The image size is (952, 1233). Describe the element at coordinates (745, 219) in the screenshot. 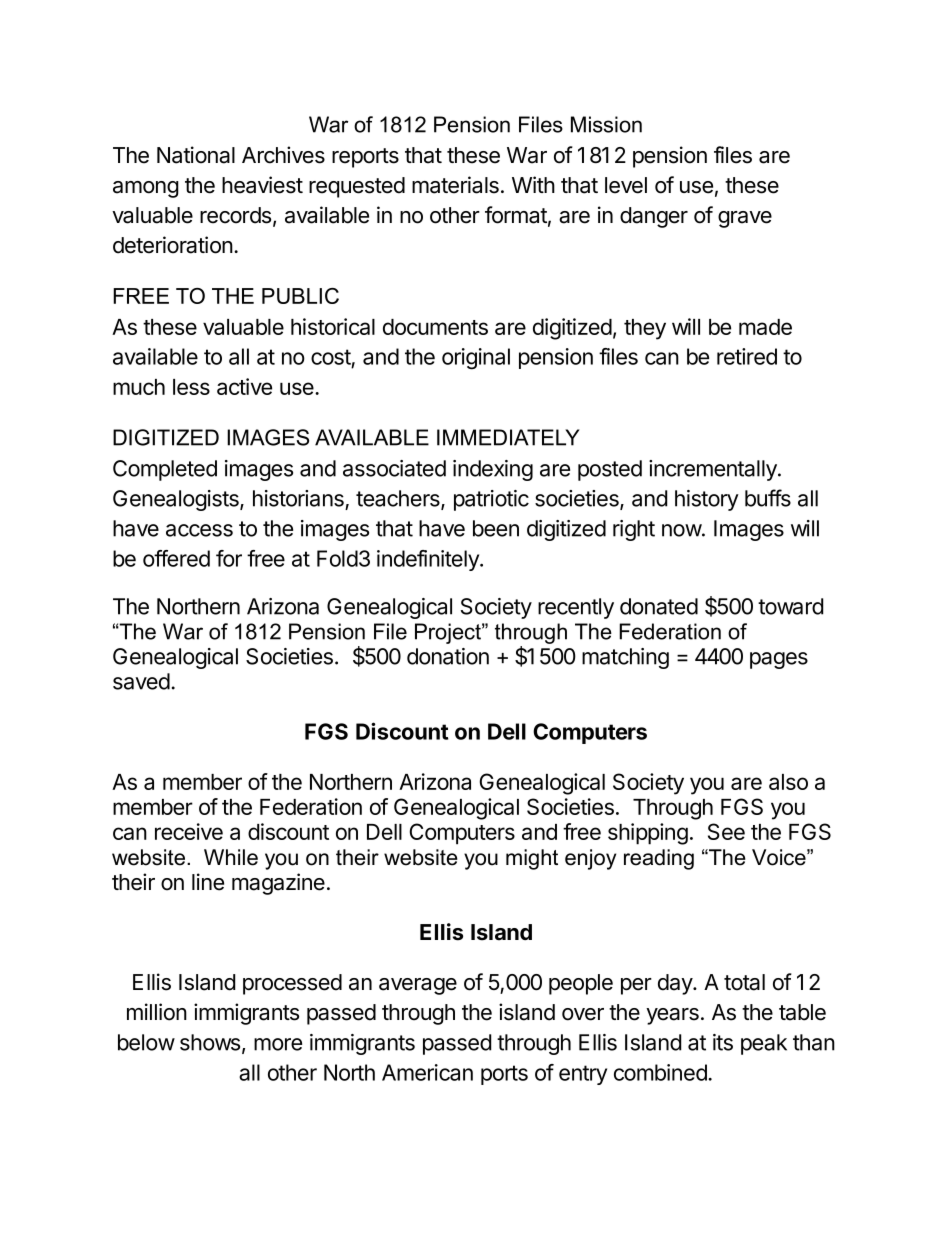

I see `grave` at that location.
